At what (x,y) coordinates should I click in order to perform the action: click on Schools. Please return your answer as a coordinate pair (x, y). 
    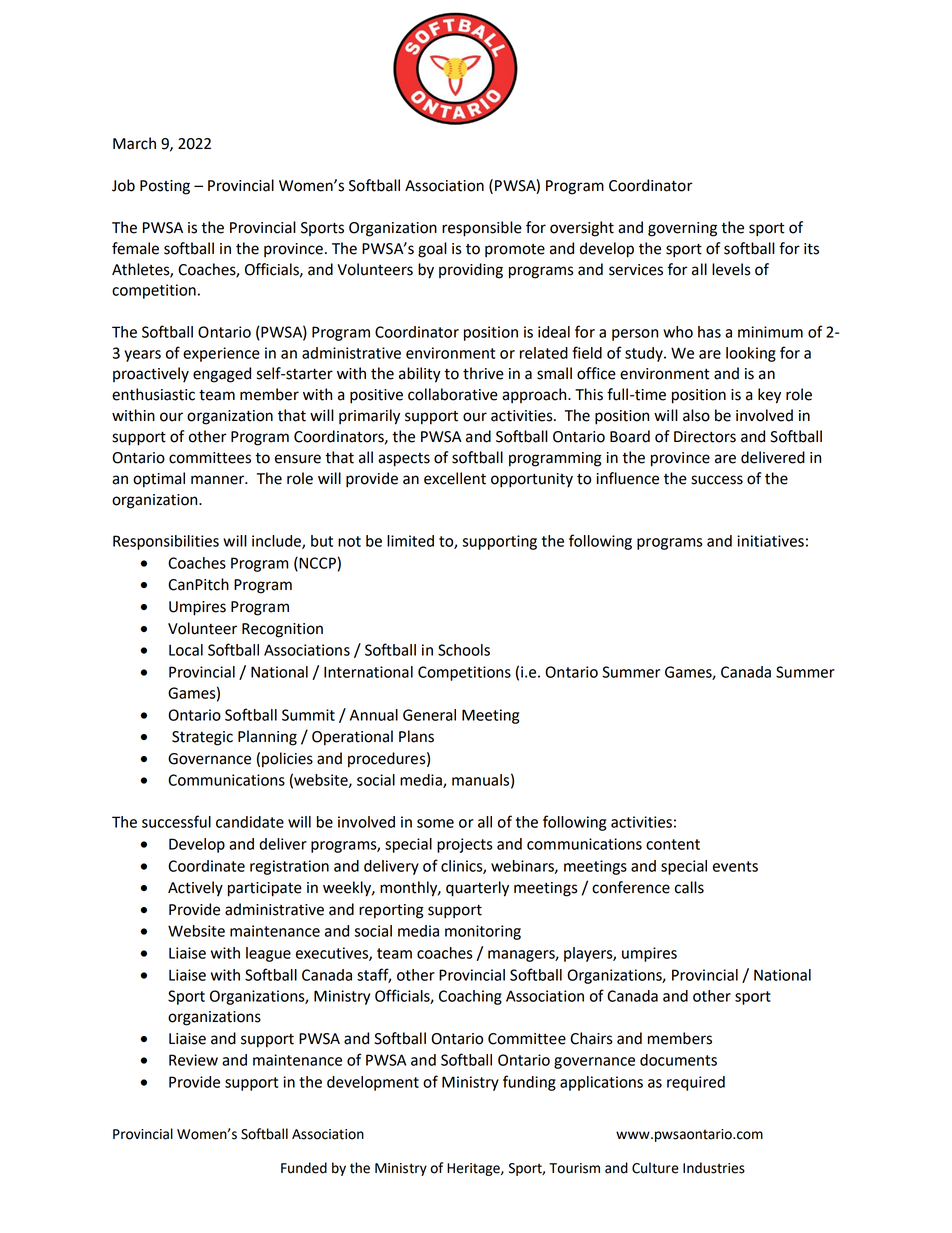
    Looking at the image, I should click on (464, 650).
